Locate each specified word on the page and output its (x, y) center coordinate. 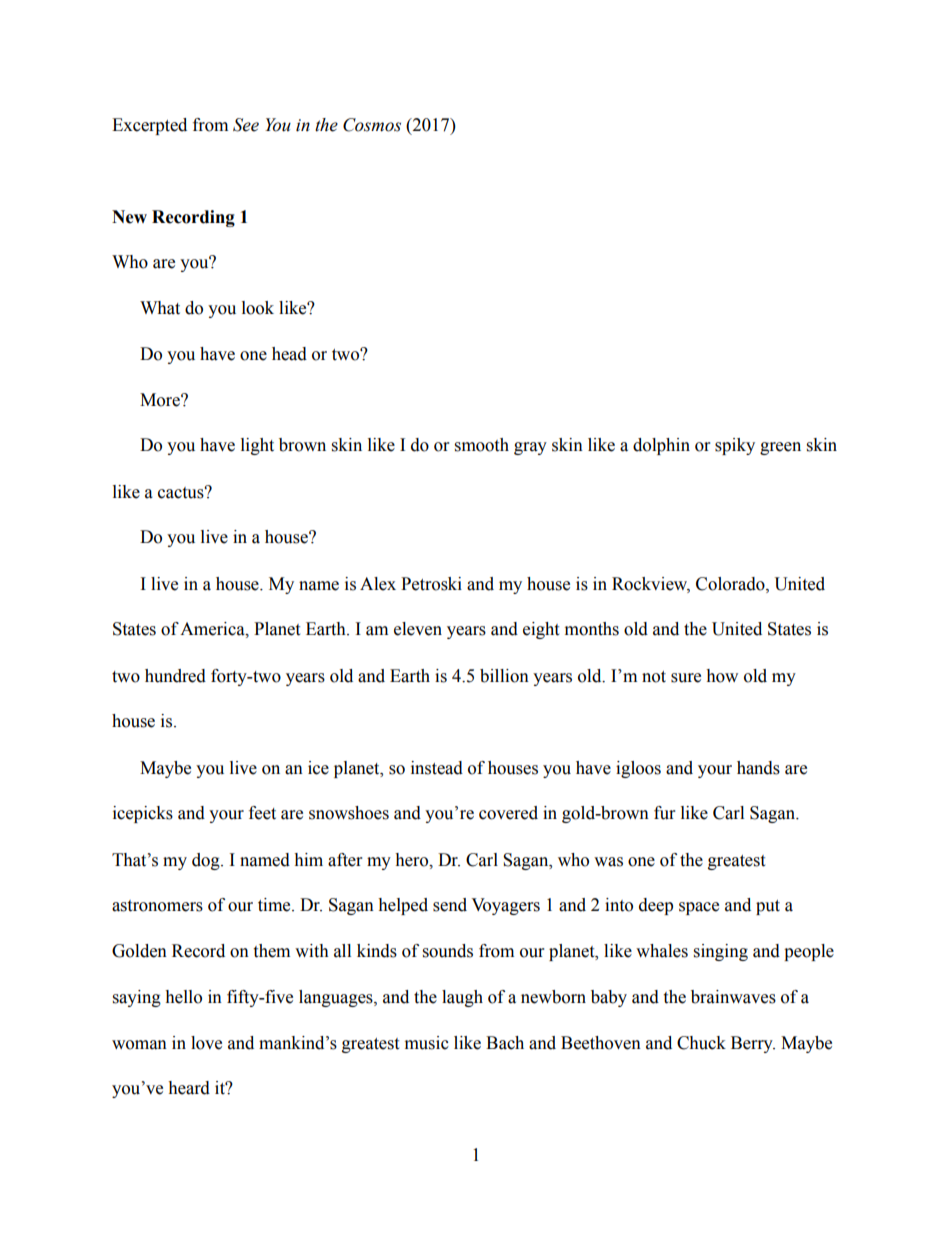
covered (508, 813)
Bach (505, 1043)
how (722, 676)
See (246, 125)
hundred (175, 676)
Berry (753, 1044)
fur (664, 813)
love (206, 1043)
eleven (418, 629)
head (289, 354)
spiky (735, 446)
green (780, 448)
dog (207, 861)
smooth (482, 445)
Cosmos (372, 125)
